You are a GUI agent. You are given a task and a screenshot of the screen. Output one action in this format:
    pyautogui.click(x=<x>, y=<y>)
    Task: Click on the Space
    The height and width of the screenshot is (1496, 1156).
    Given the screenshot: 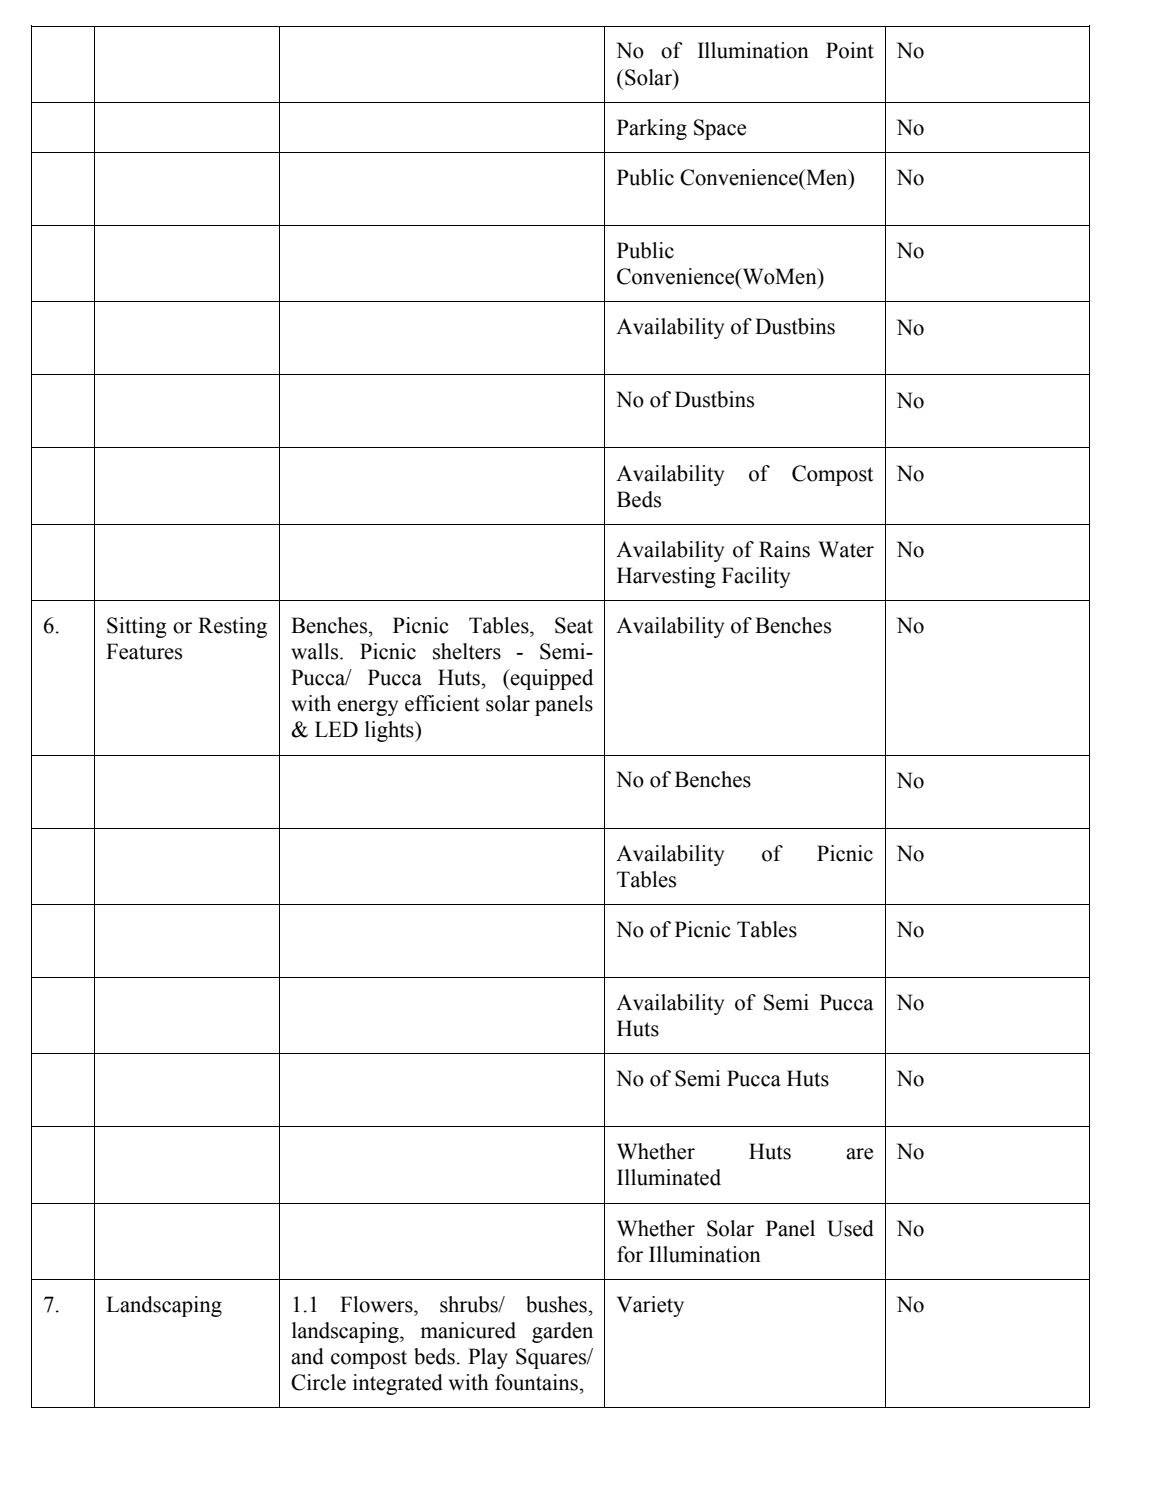 What is the action you would take?
    pyautogui.click(x=720, y=129)
